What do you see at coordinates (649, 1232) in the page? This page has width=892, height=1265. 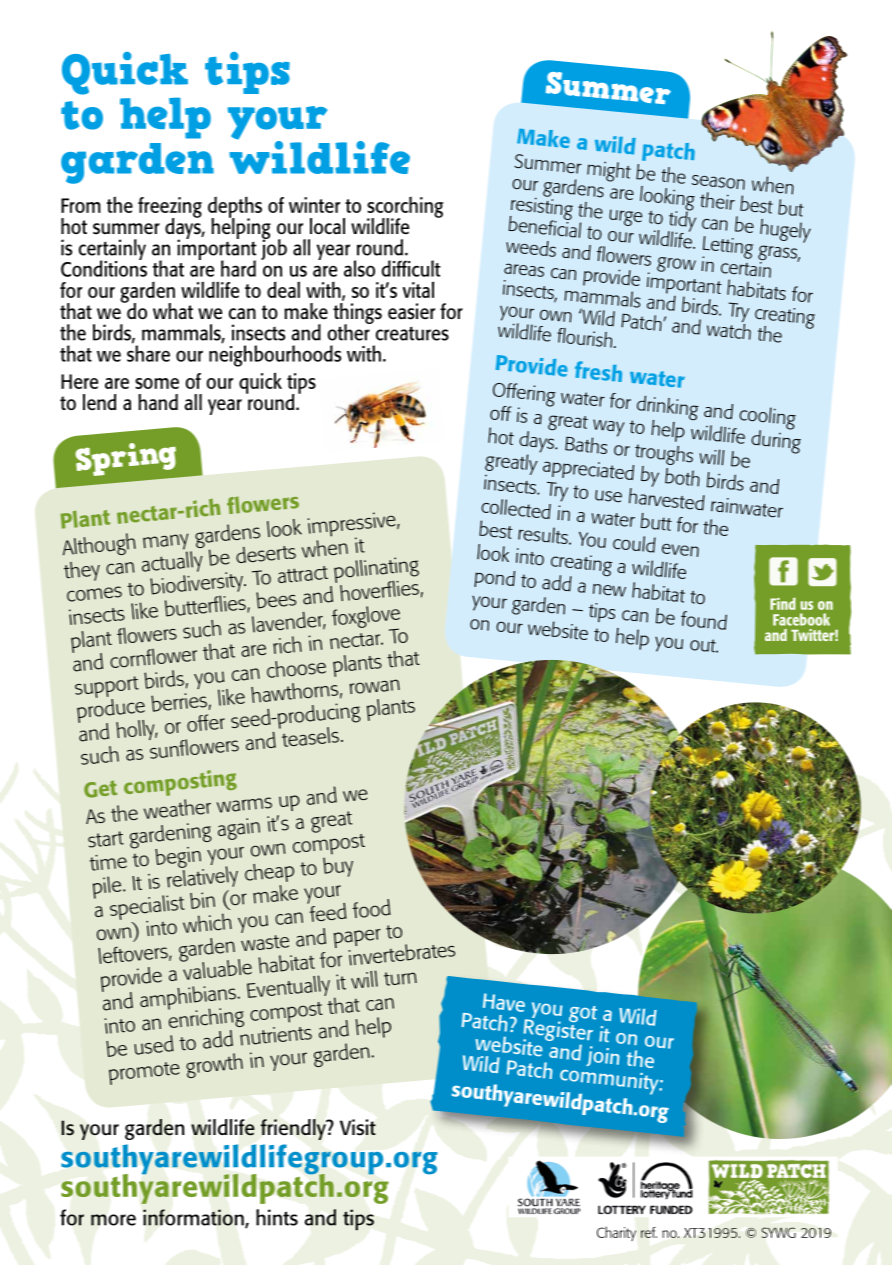 I see `ref` at bounding box center [649, 1232].
